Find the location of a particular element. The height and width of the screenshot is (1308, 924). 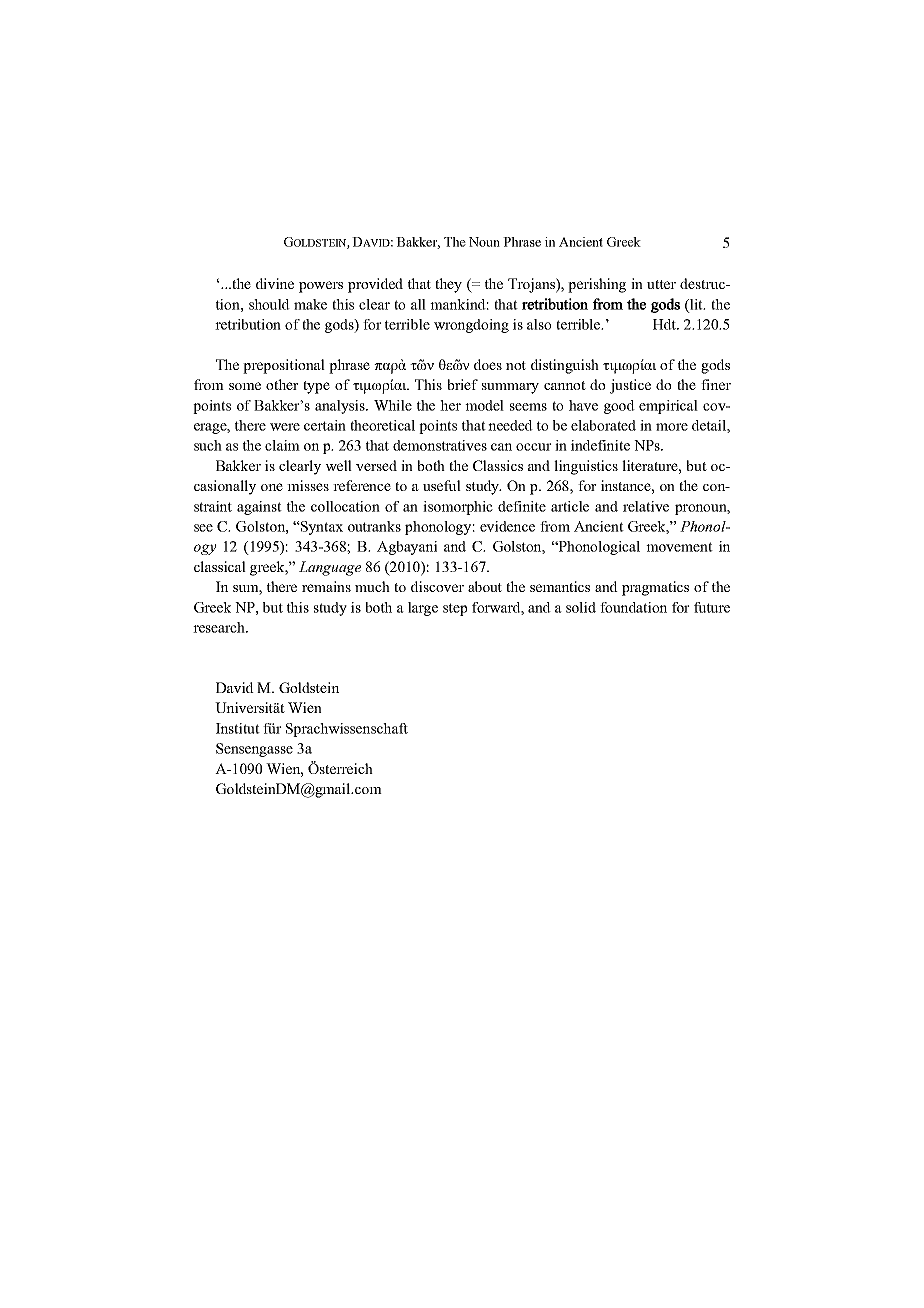

relative is located at coordinates (646, 506).
